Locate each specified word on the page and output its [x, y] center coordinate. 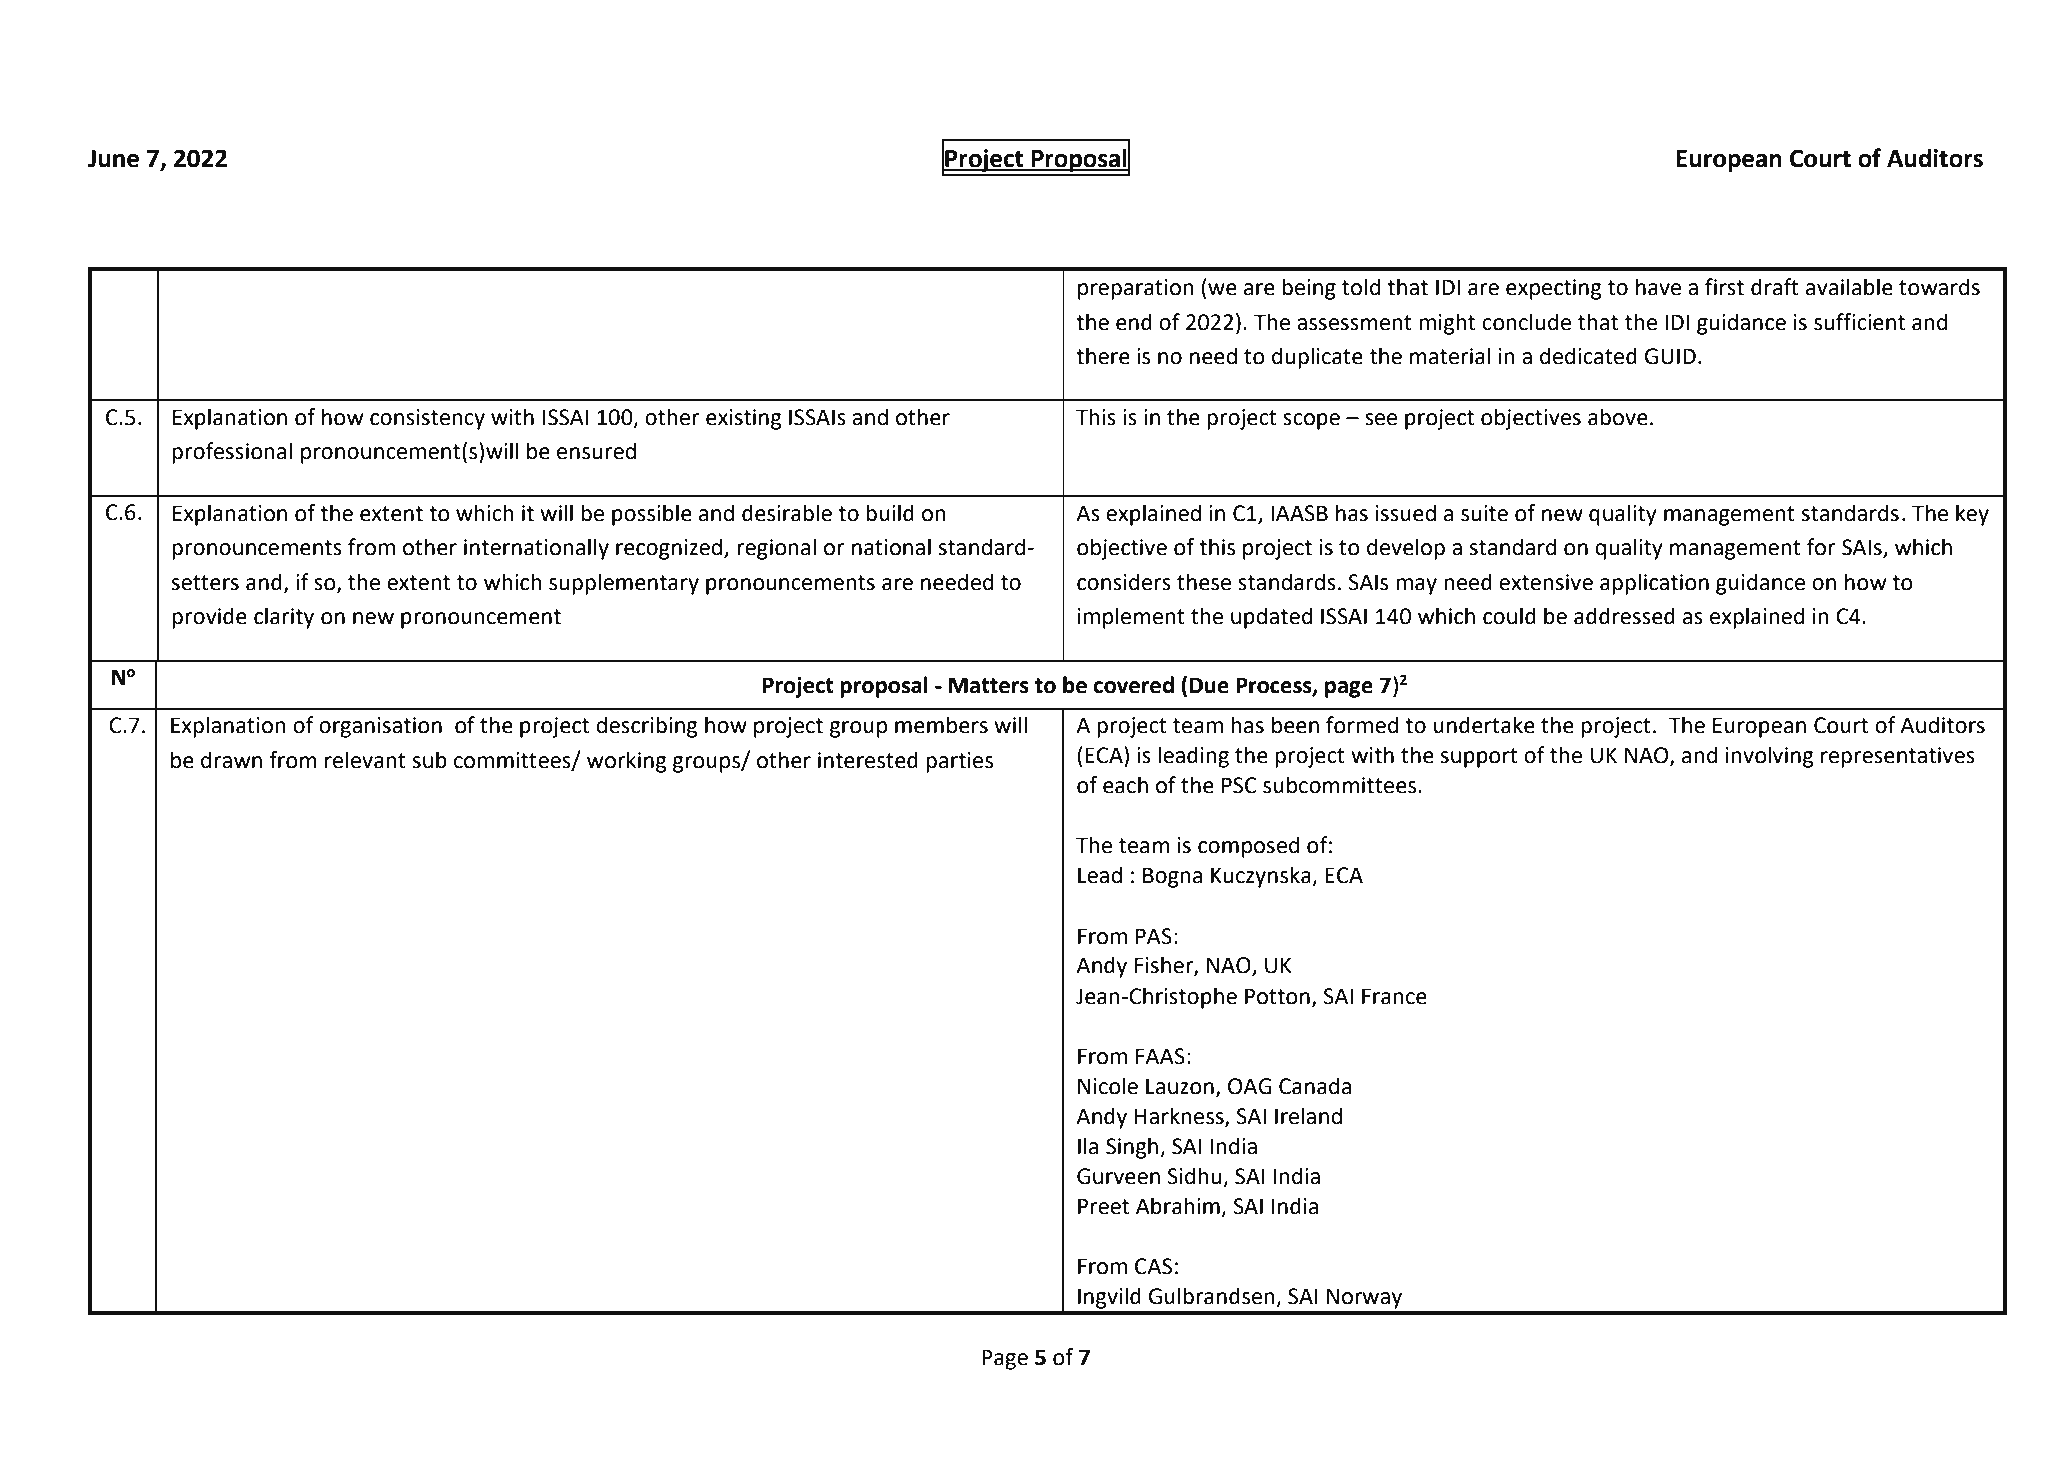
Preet [1104, 1206]
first [1724, 287]
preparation [1136, 289]
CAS [1153, 1266]
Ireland [1308, 1116]
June [113, 159]
